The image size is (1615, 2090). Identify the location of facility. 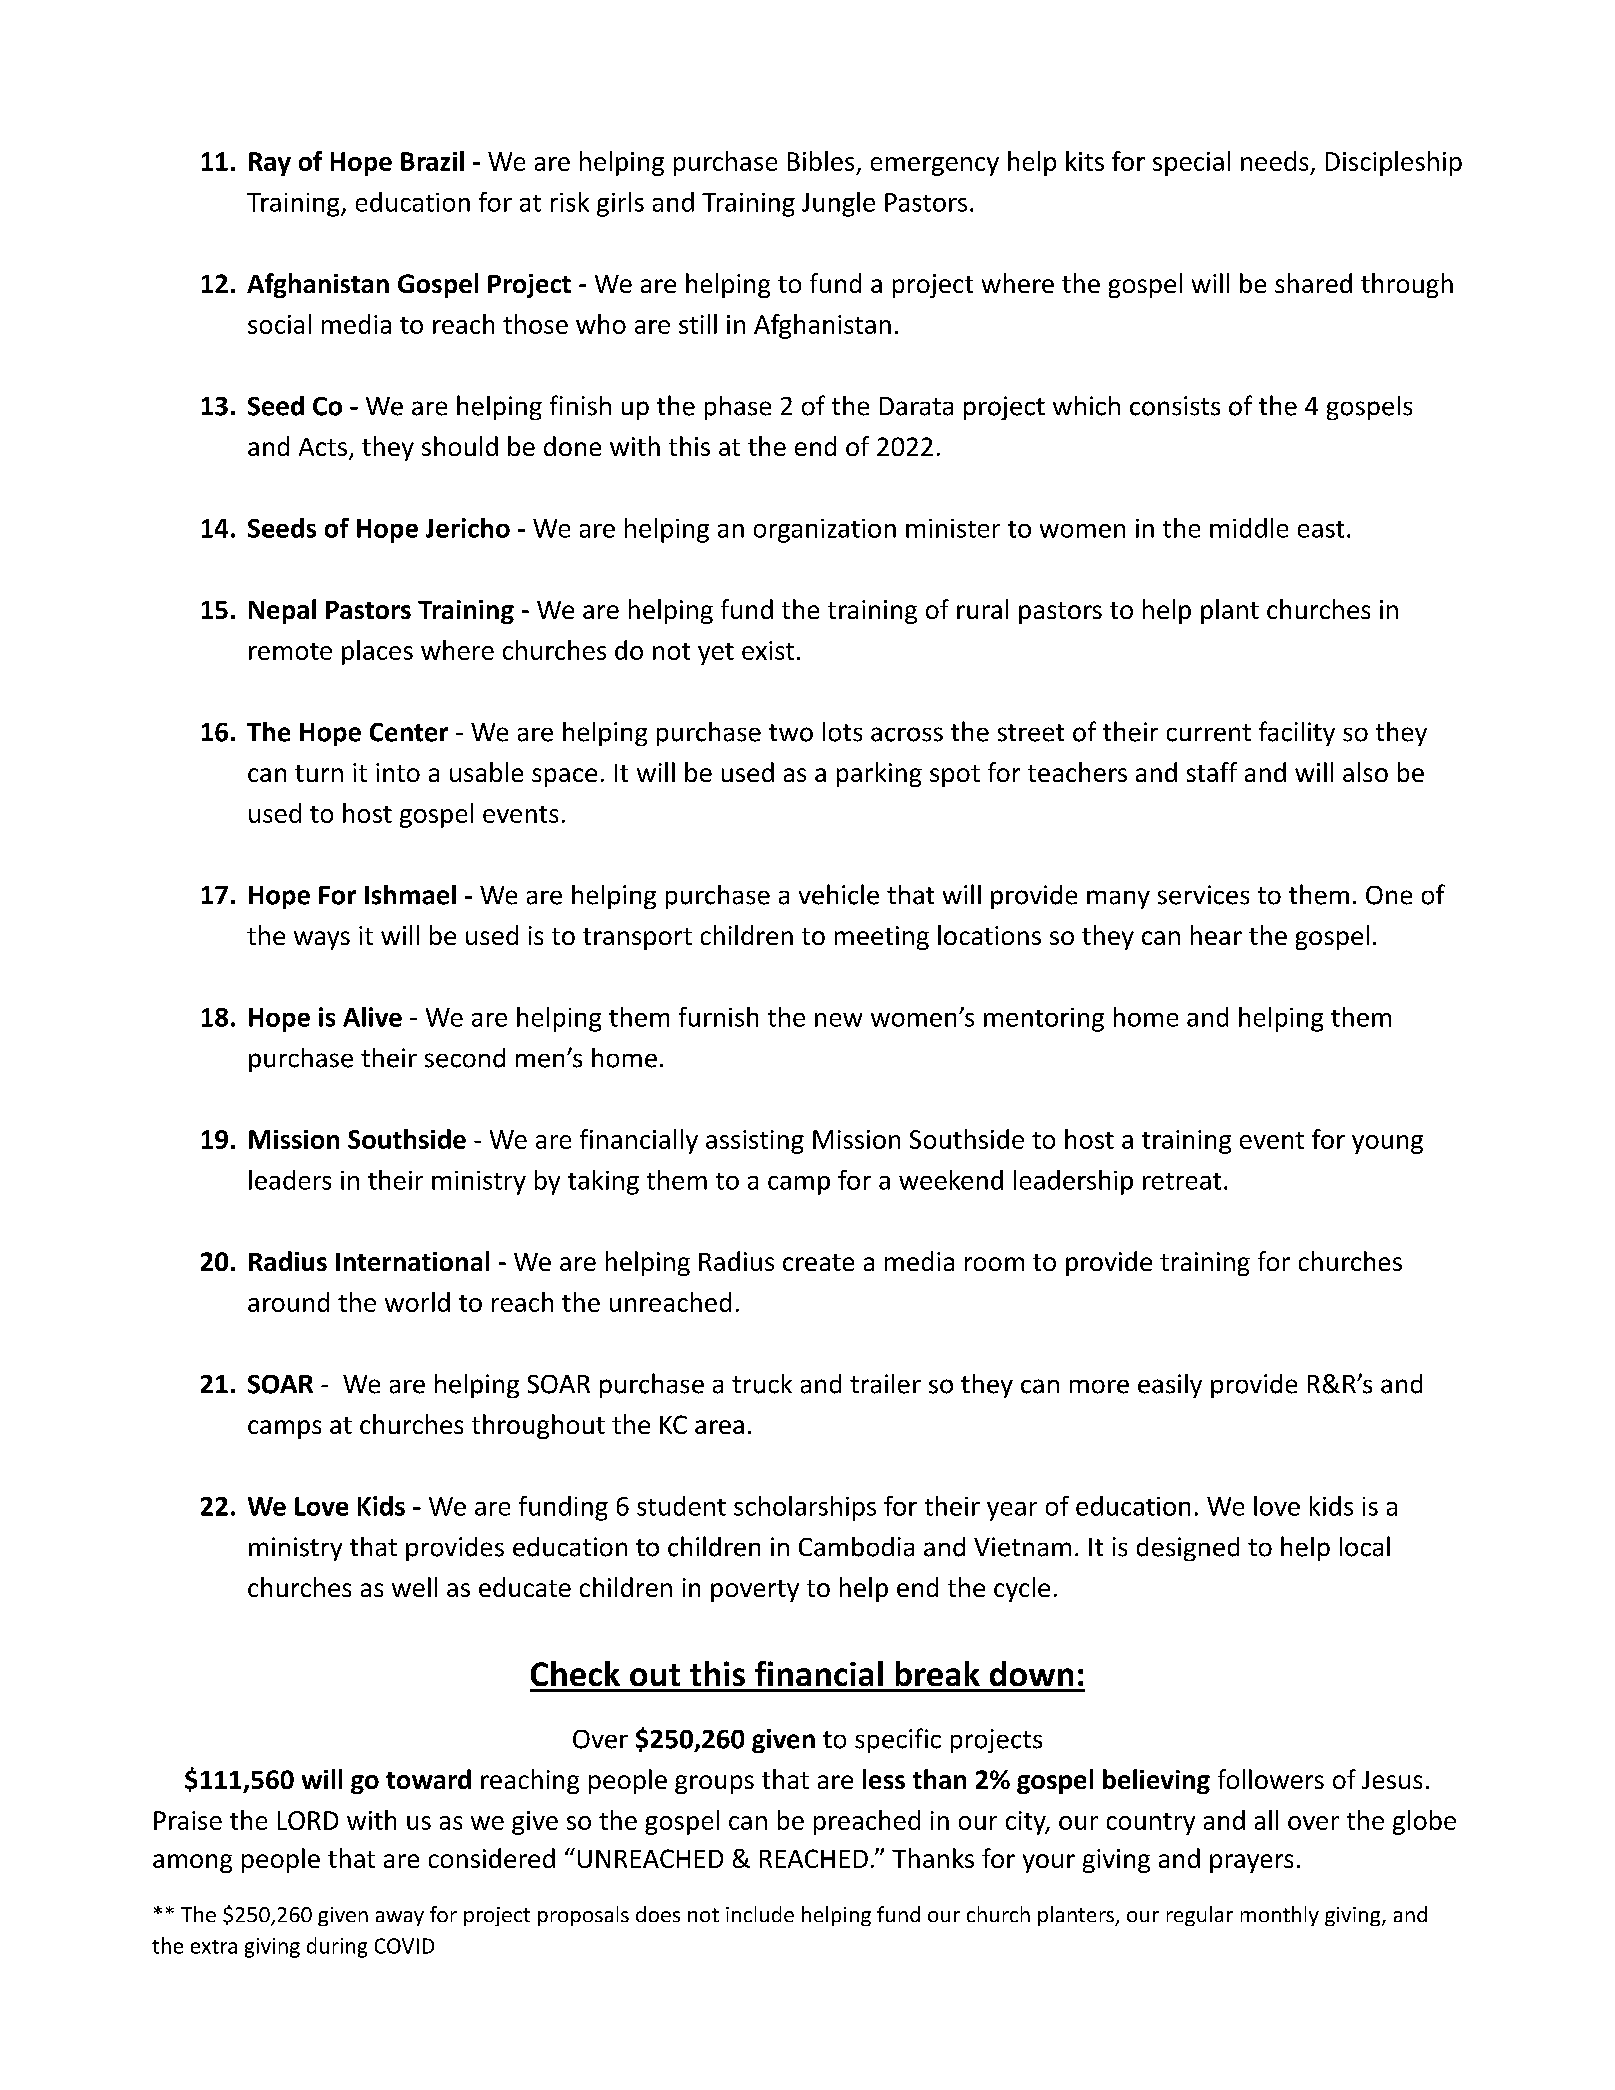
(1297, 733).
